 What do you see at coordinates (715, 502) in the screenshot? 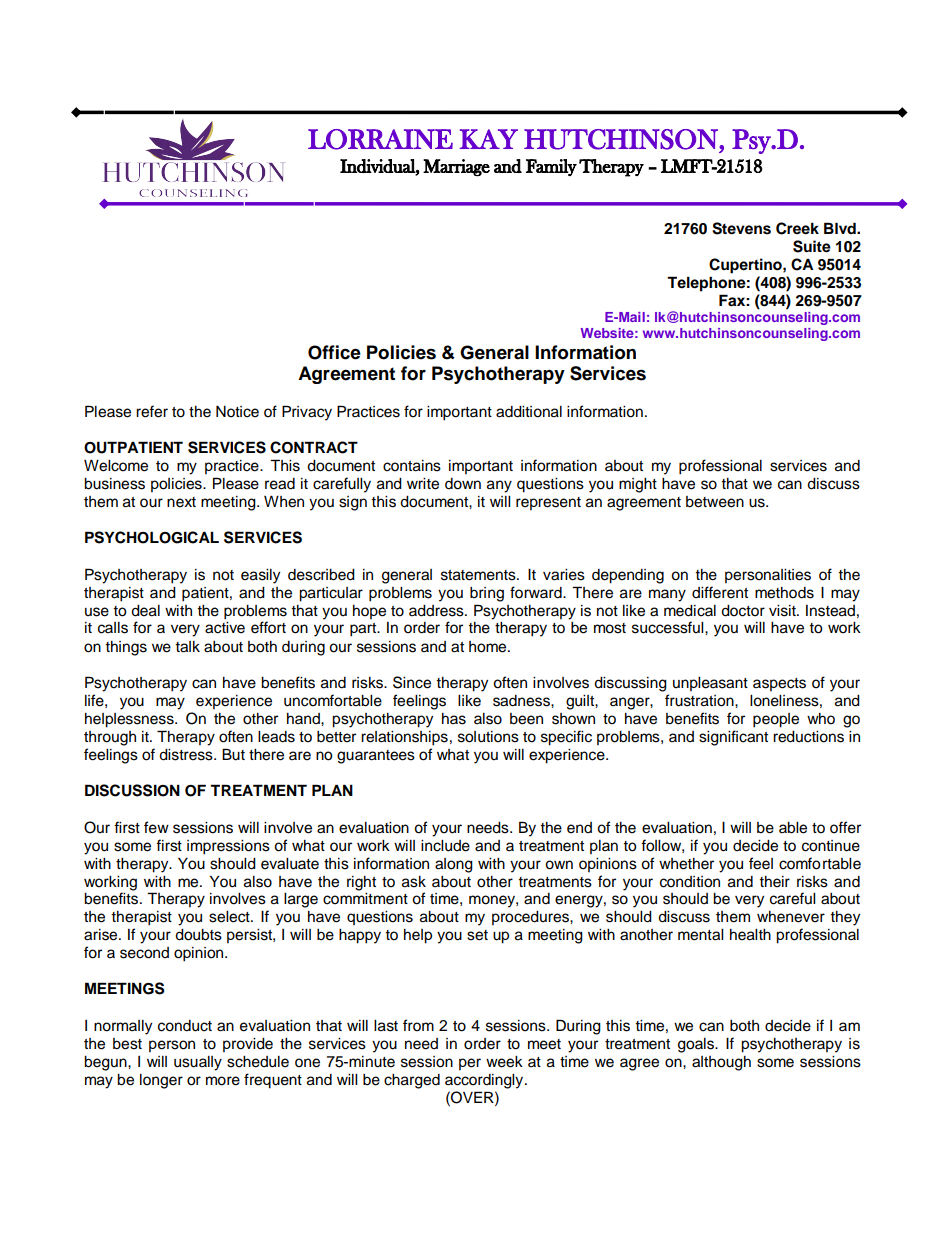
I see `between` at bounding box center [715, 502].
